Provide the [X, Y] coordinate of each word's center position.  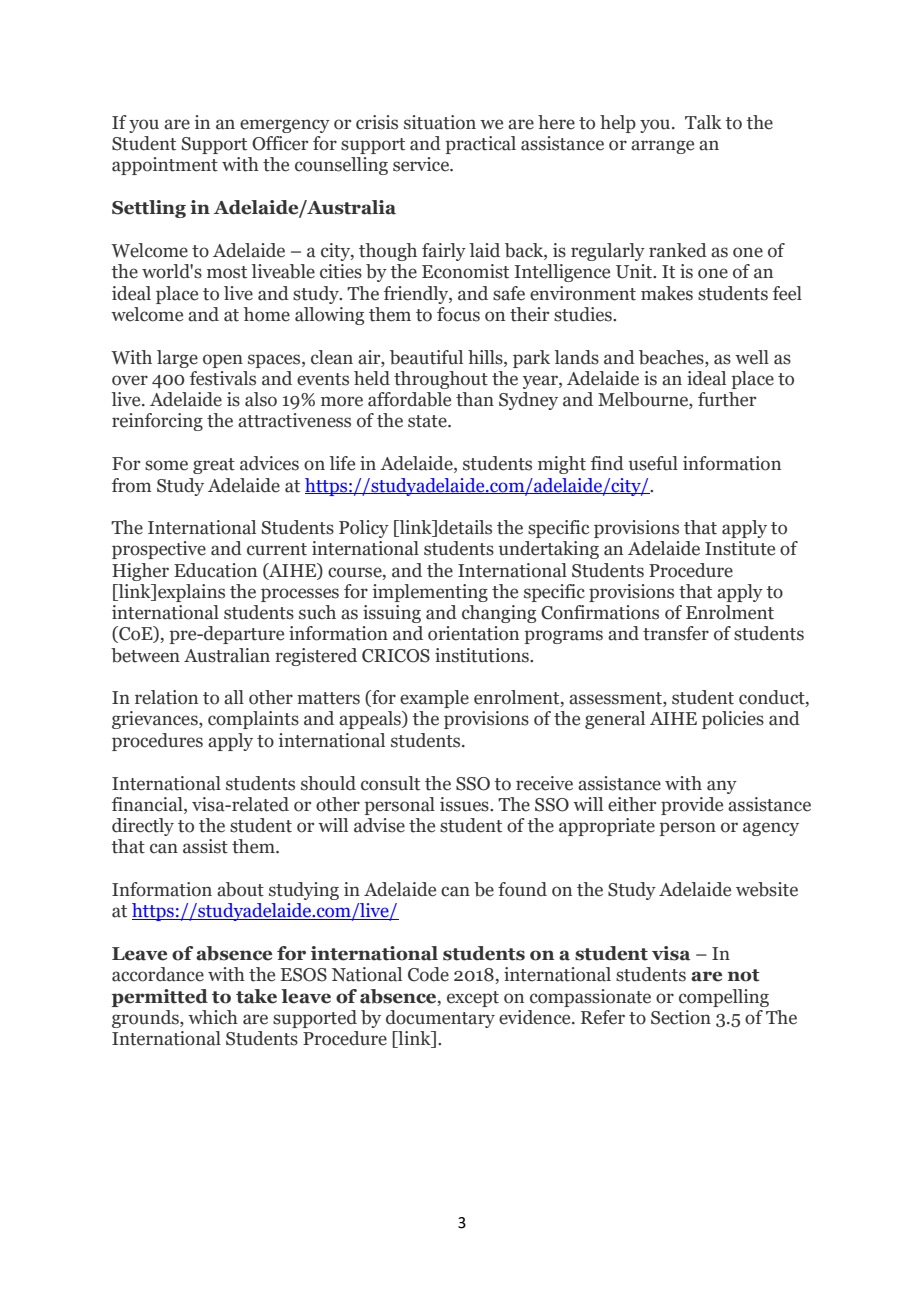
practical [480, 145]
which [213, 1017]
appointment [165, 166]
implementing [430, 593]
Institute [740, 548]
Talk [703, 122]
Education [215, 570]
